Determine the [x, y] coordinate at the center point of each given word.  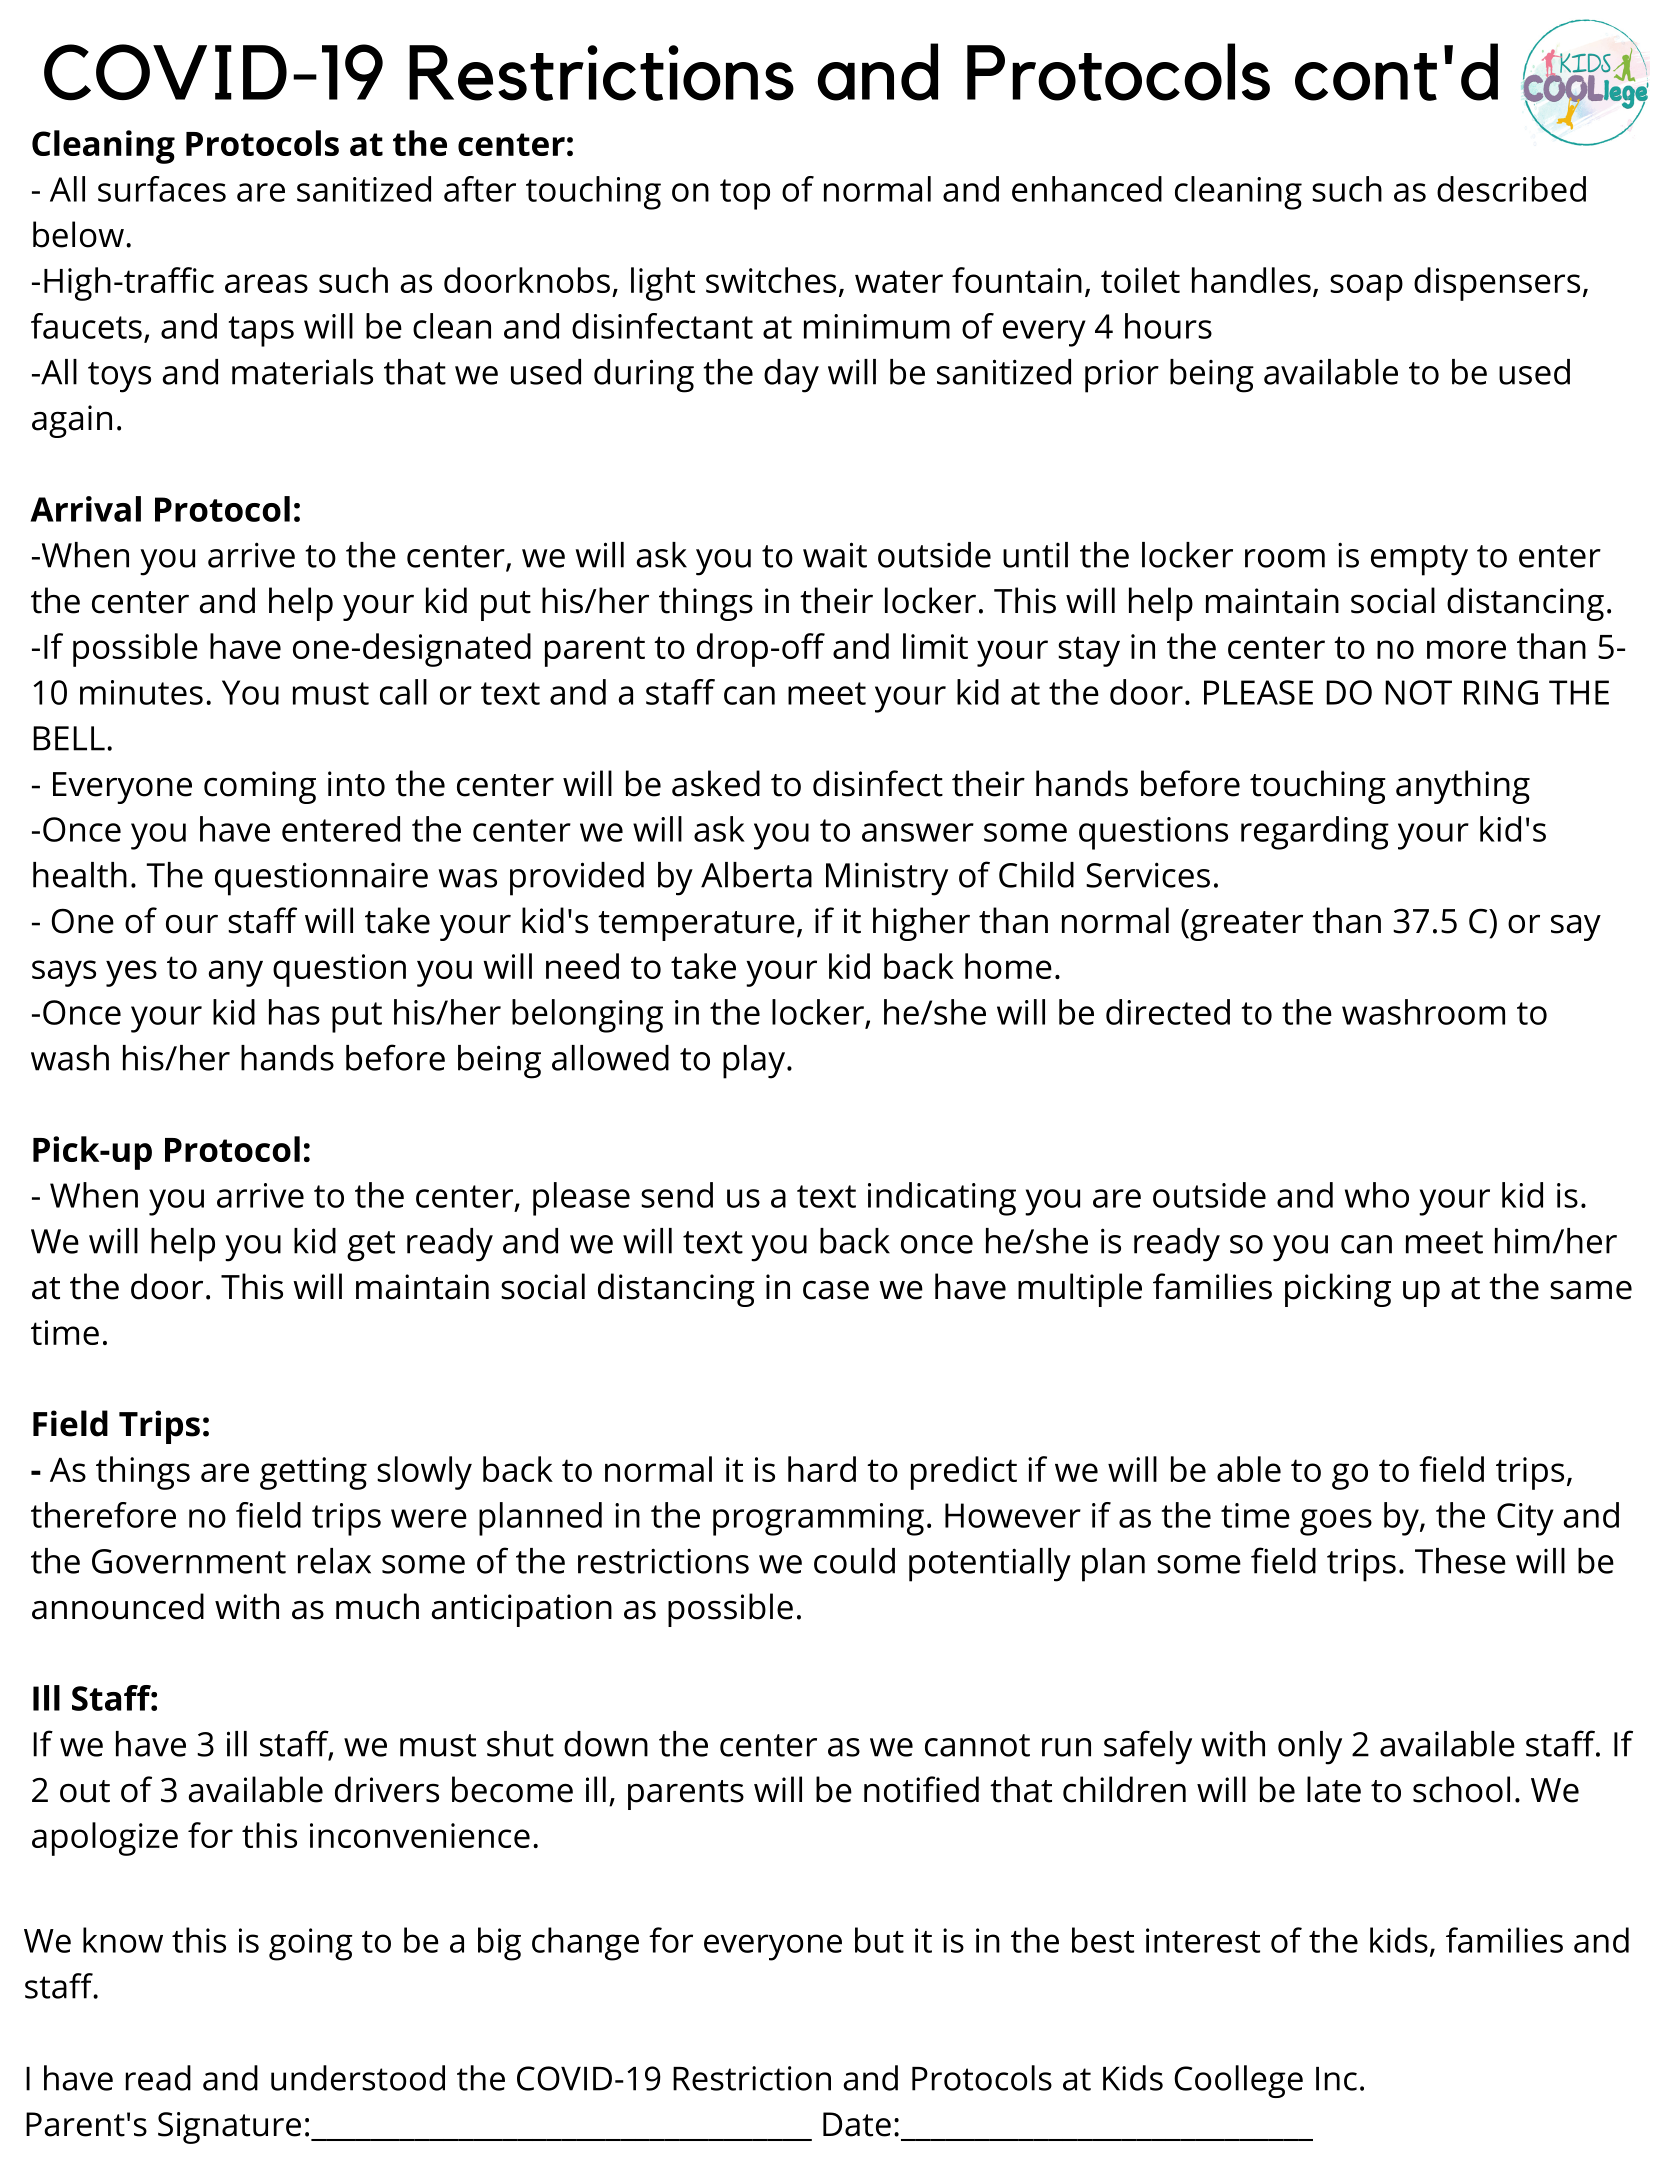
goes [1336, 1522]
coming [260, 787]
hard [822, 1469]
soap [1366, 287]
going [310, 1944]
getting [313, 1473]
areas [266, 283]
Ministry [887, 879]
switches [771, 280]
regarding [1315, 833]
